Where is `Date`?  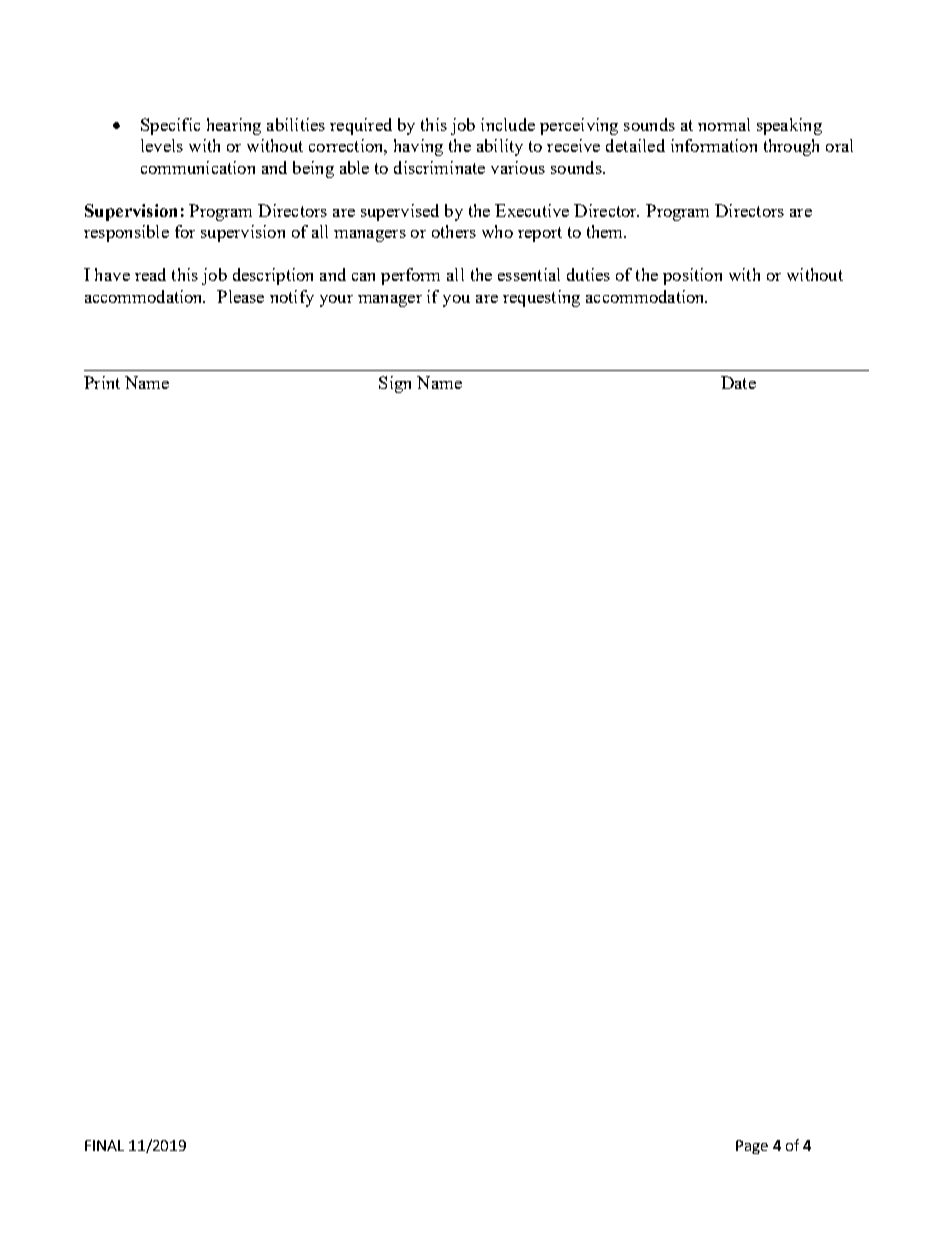 Date is located at coordinates (738, 382).
